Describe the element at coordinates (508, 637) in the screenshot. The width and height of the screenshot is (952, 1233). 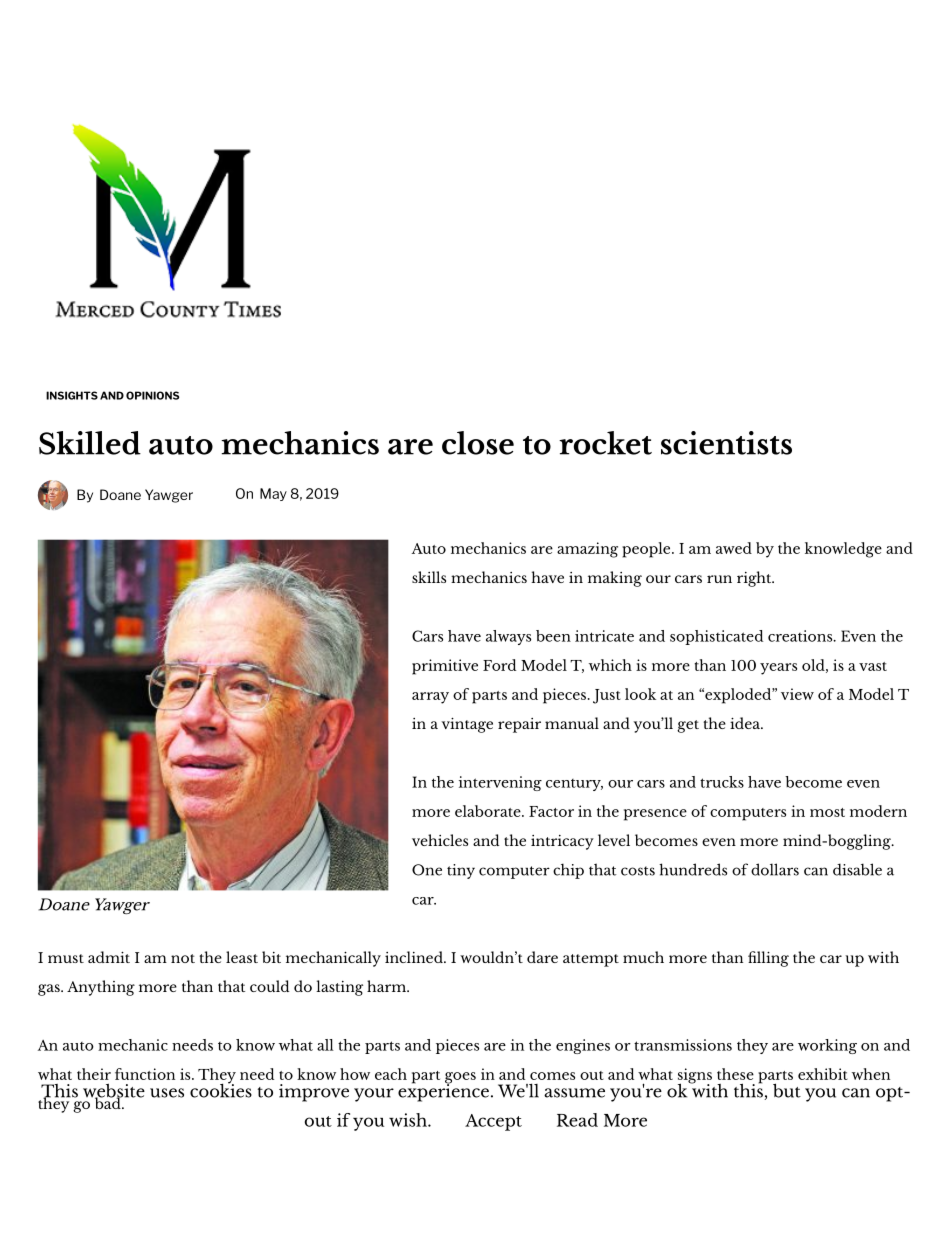
I see `always` at that location.
